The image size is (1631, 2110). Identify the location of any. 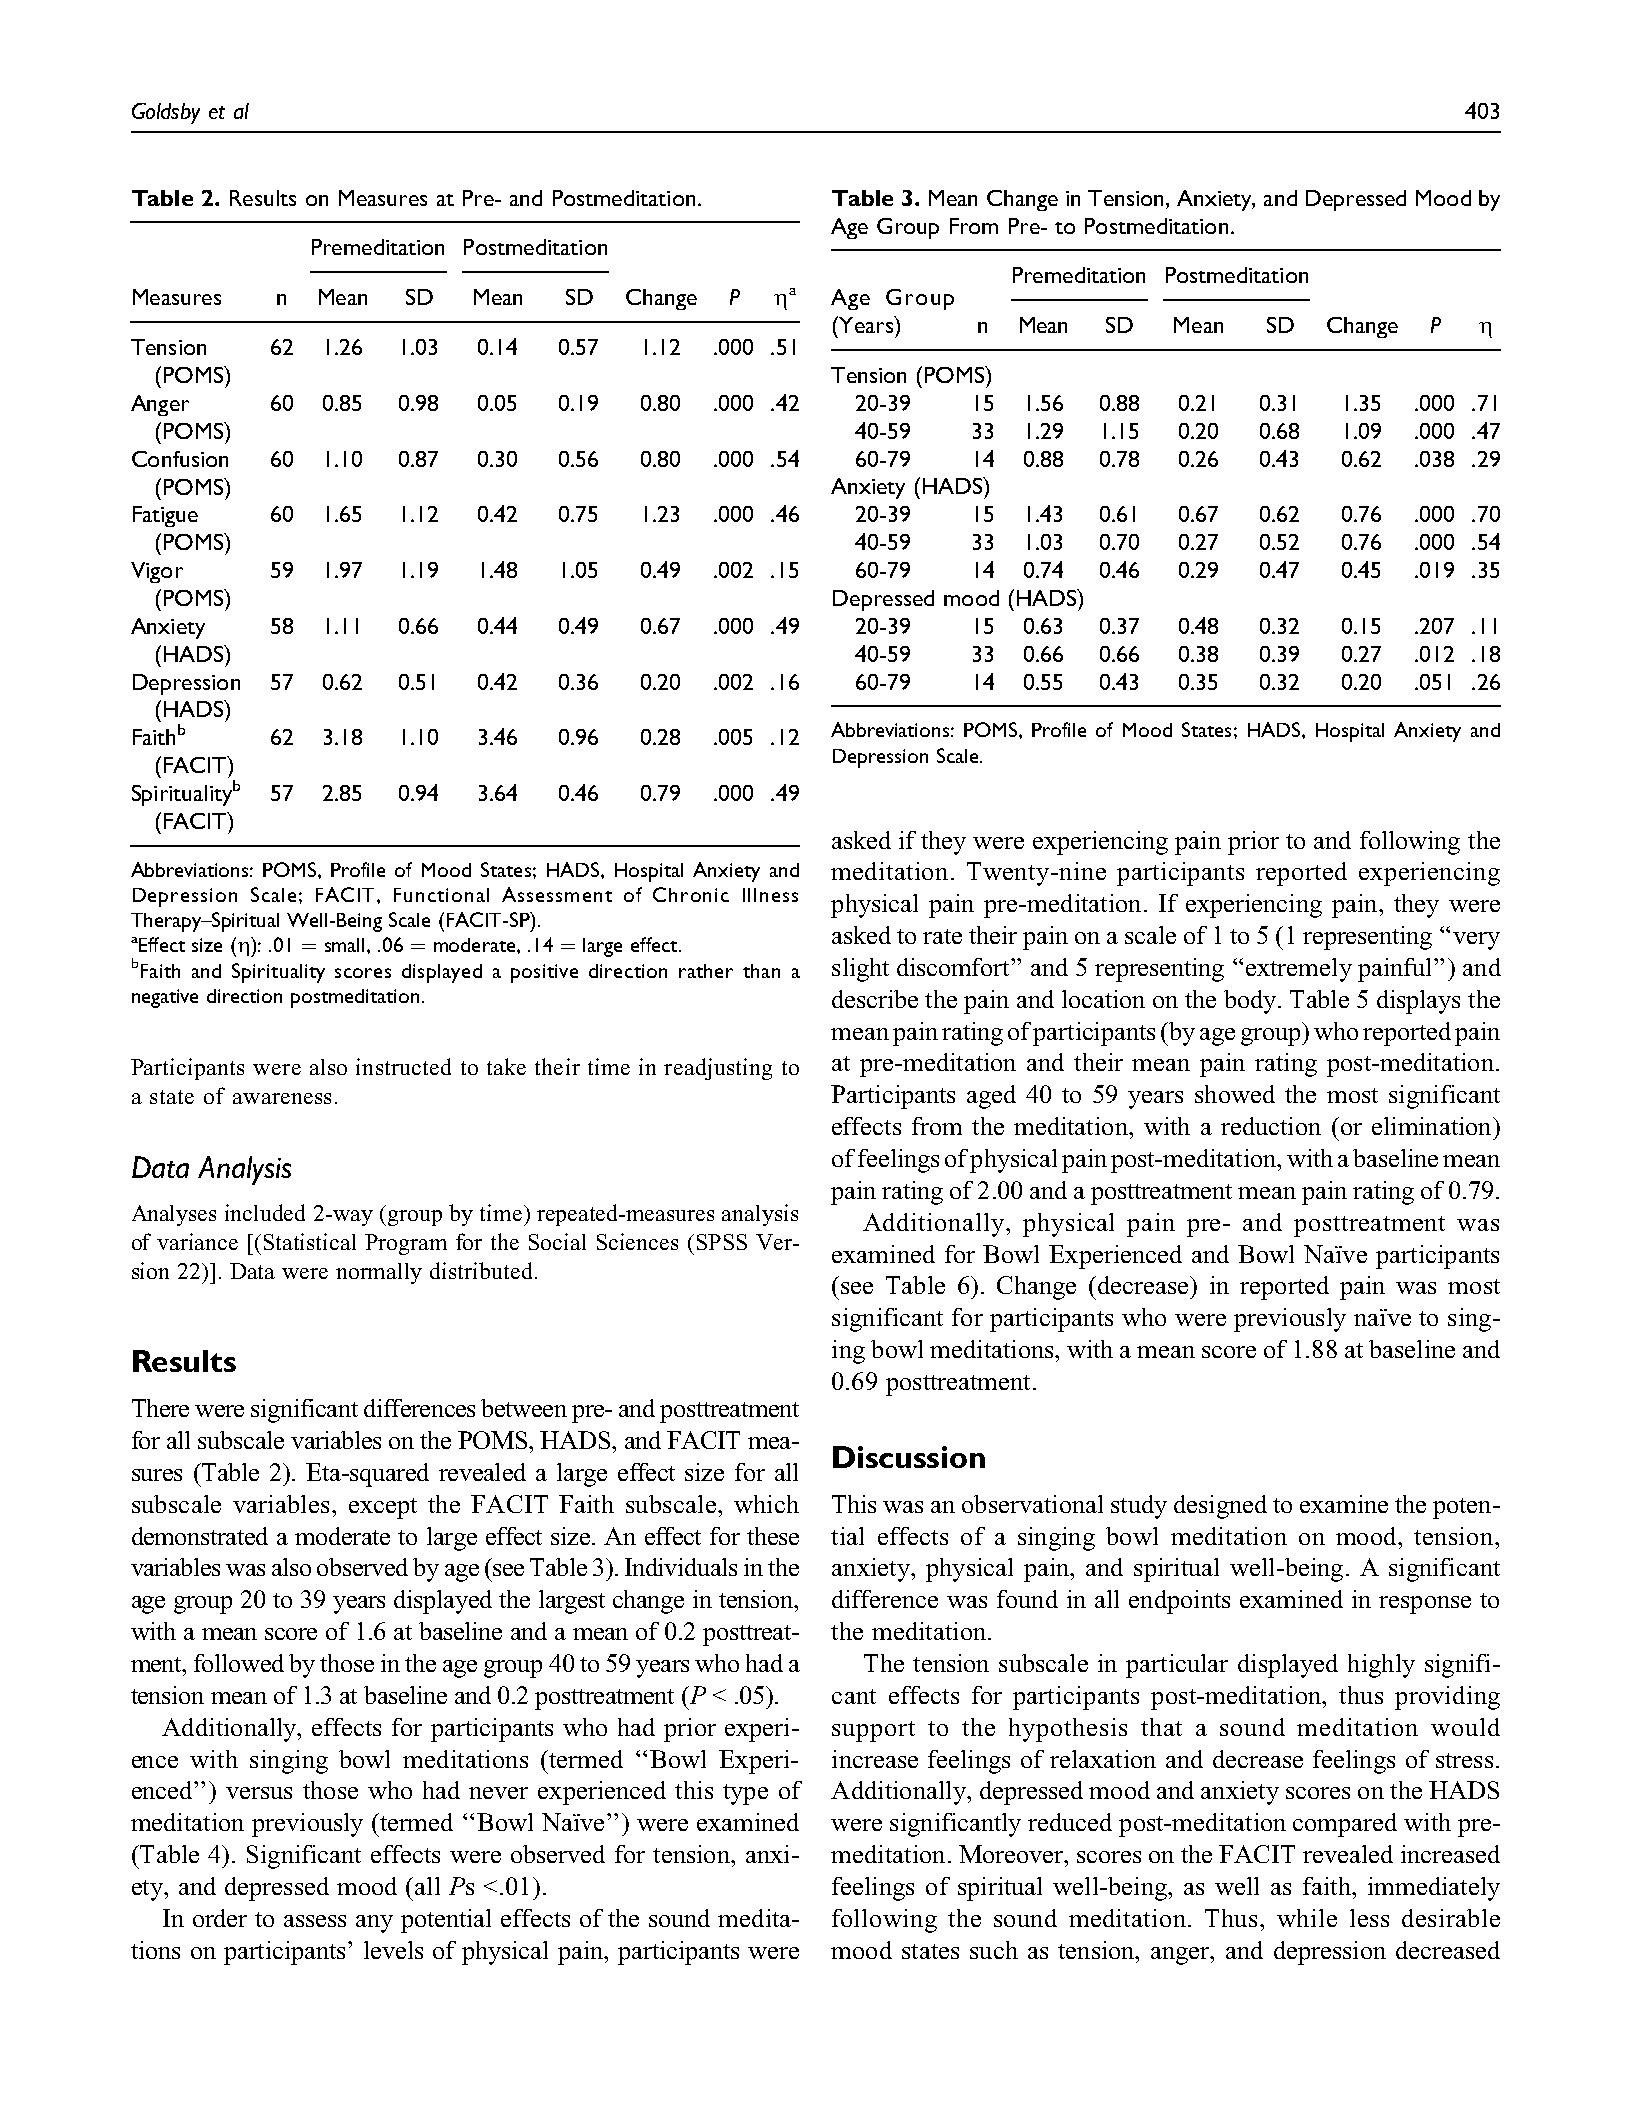
(374, 1924).
